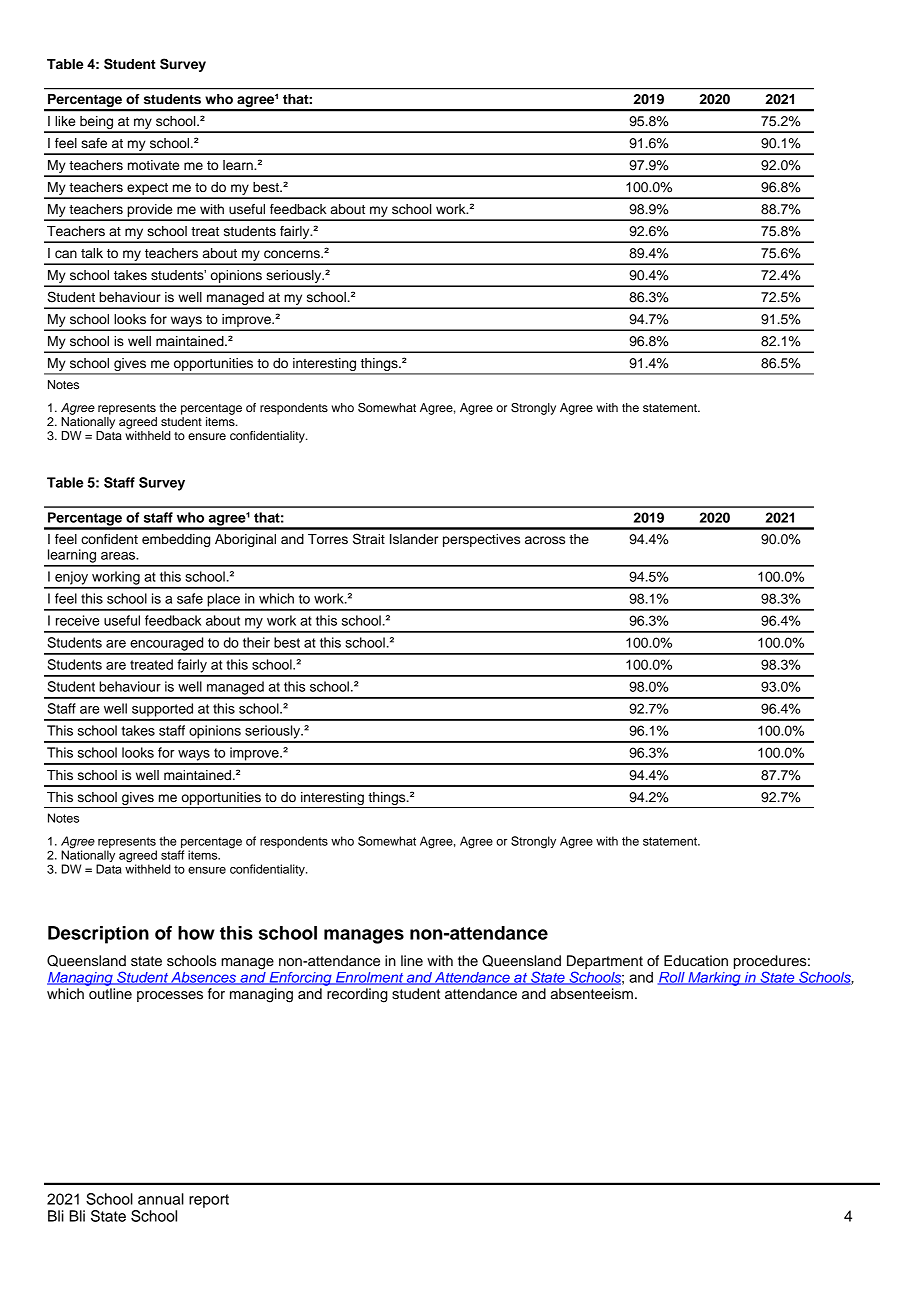 This screenshot has height=1308, width=924. What do you see at coordinates (256, 642) in the screenshot?
I see `their` at bounding box center [256, 642].
